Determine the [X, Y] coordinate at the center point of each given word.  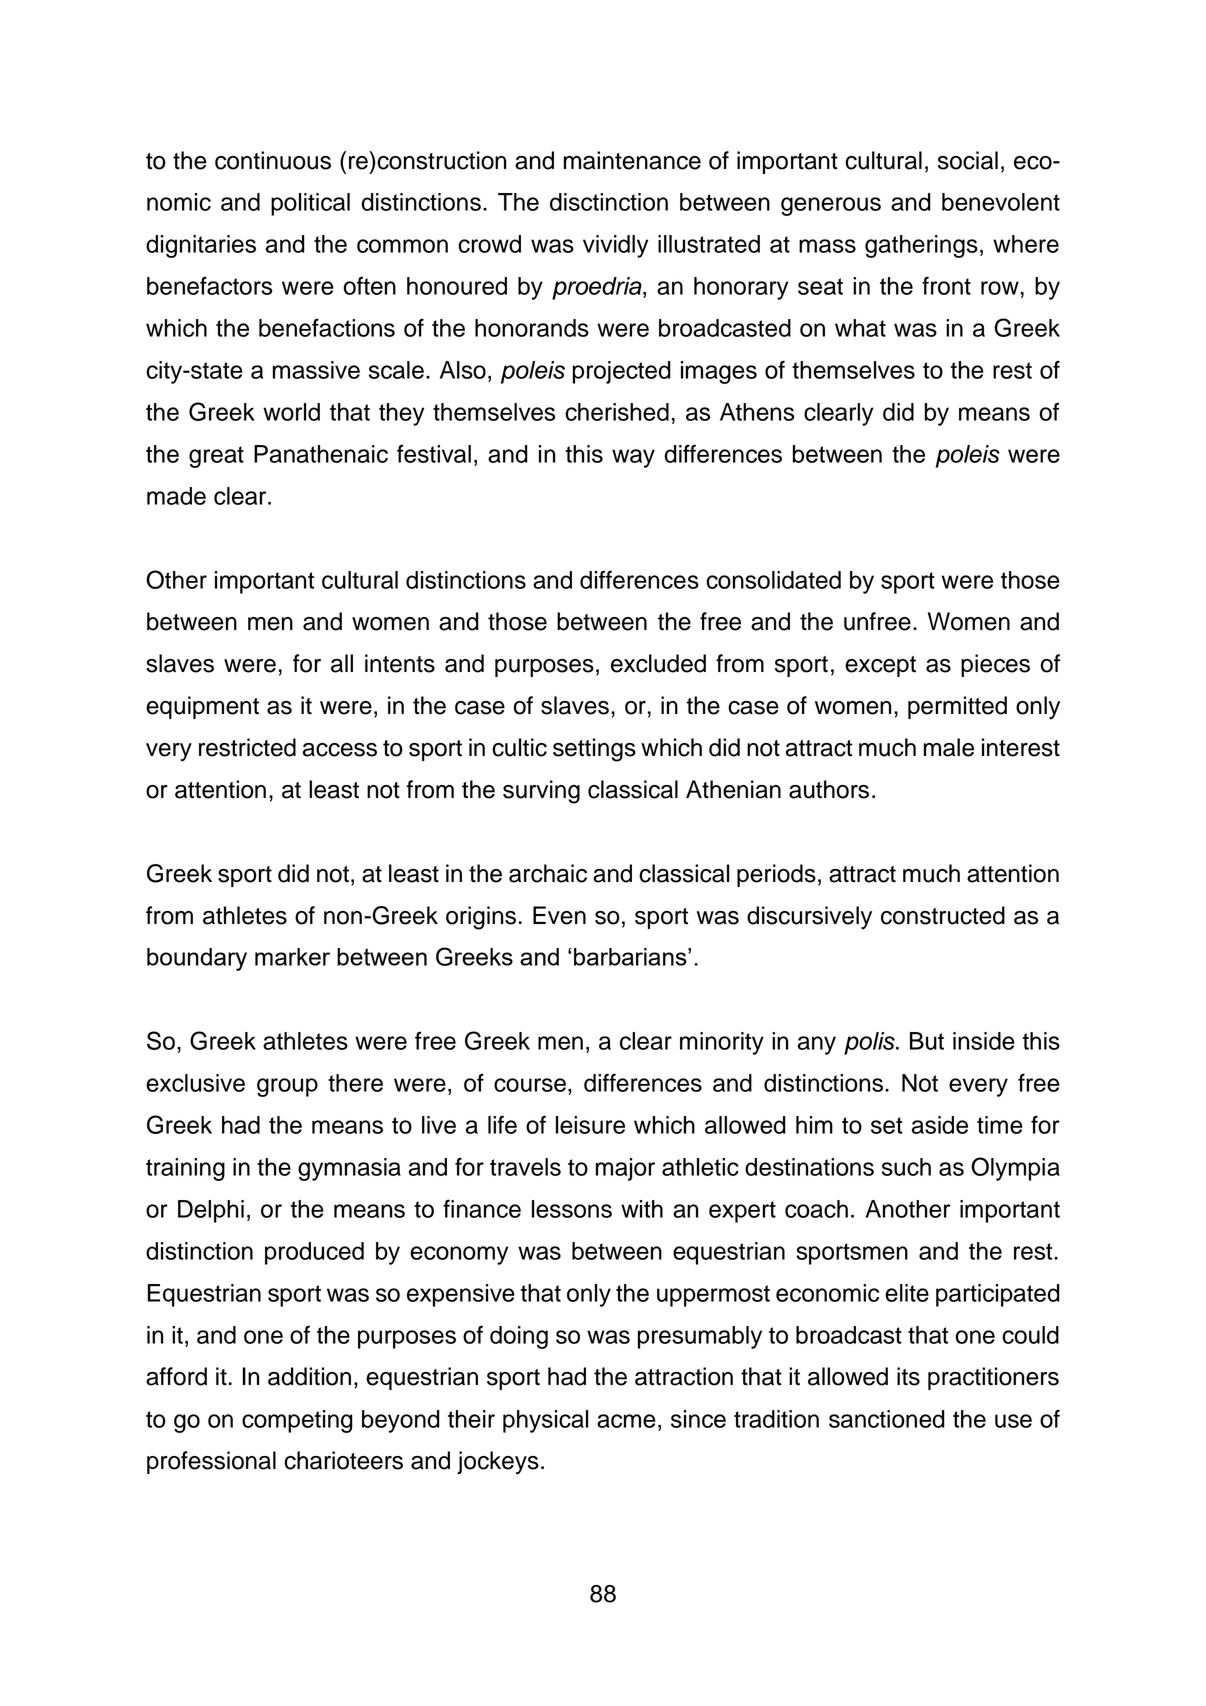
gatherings [921, 246]
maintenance [632, 160]
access [340, 750]
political [310, 204]
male [949, 747]
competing [297, 1421]
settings [594, 750]
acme [626, 1421]
